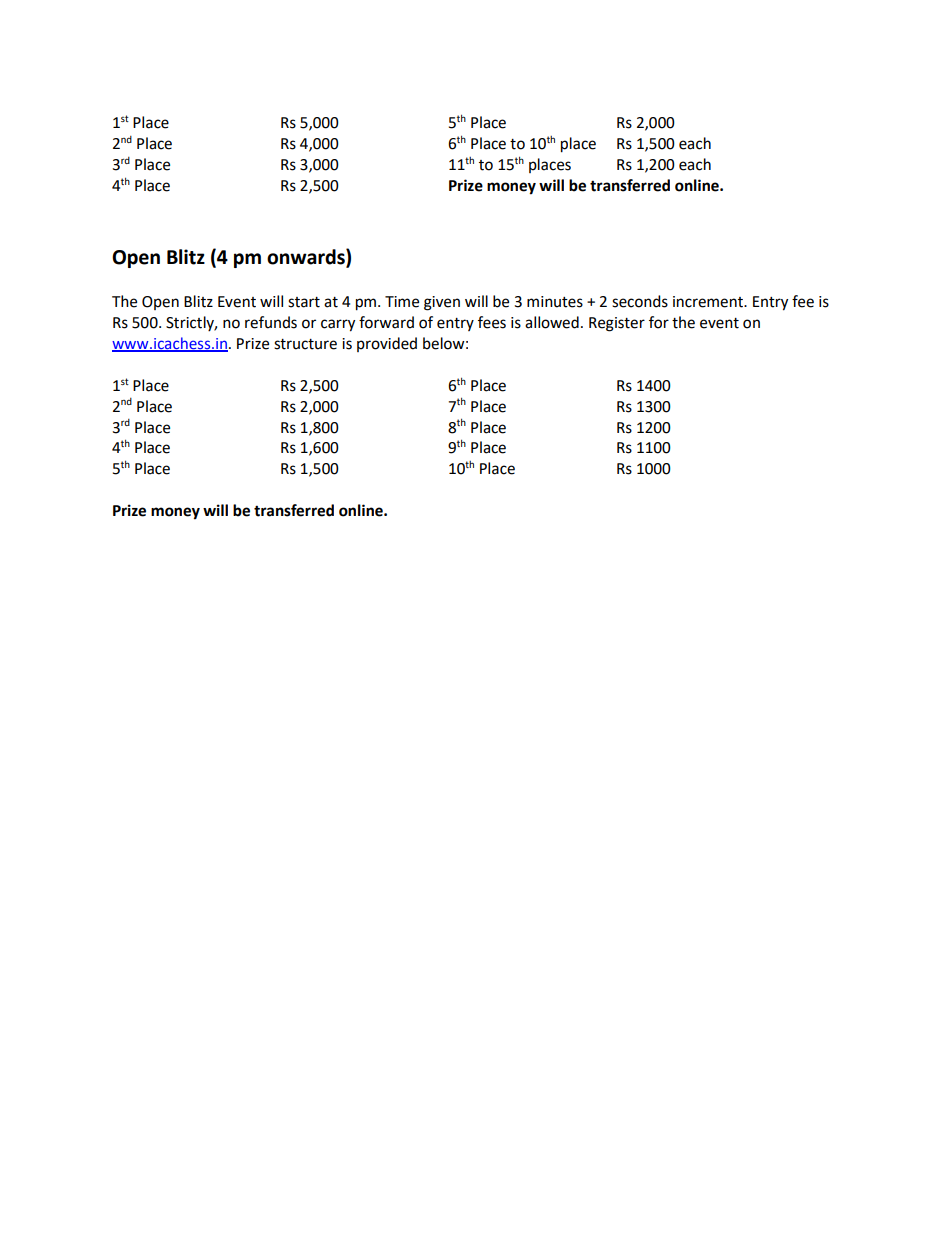 The image size is (952, 1233). Describe the element at coordinates (617, 324) in the document. I see `Register` at that location.
